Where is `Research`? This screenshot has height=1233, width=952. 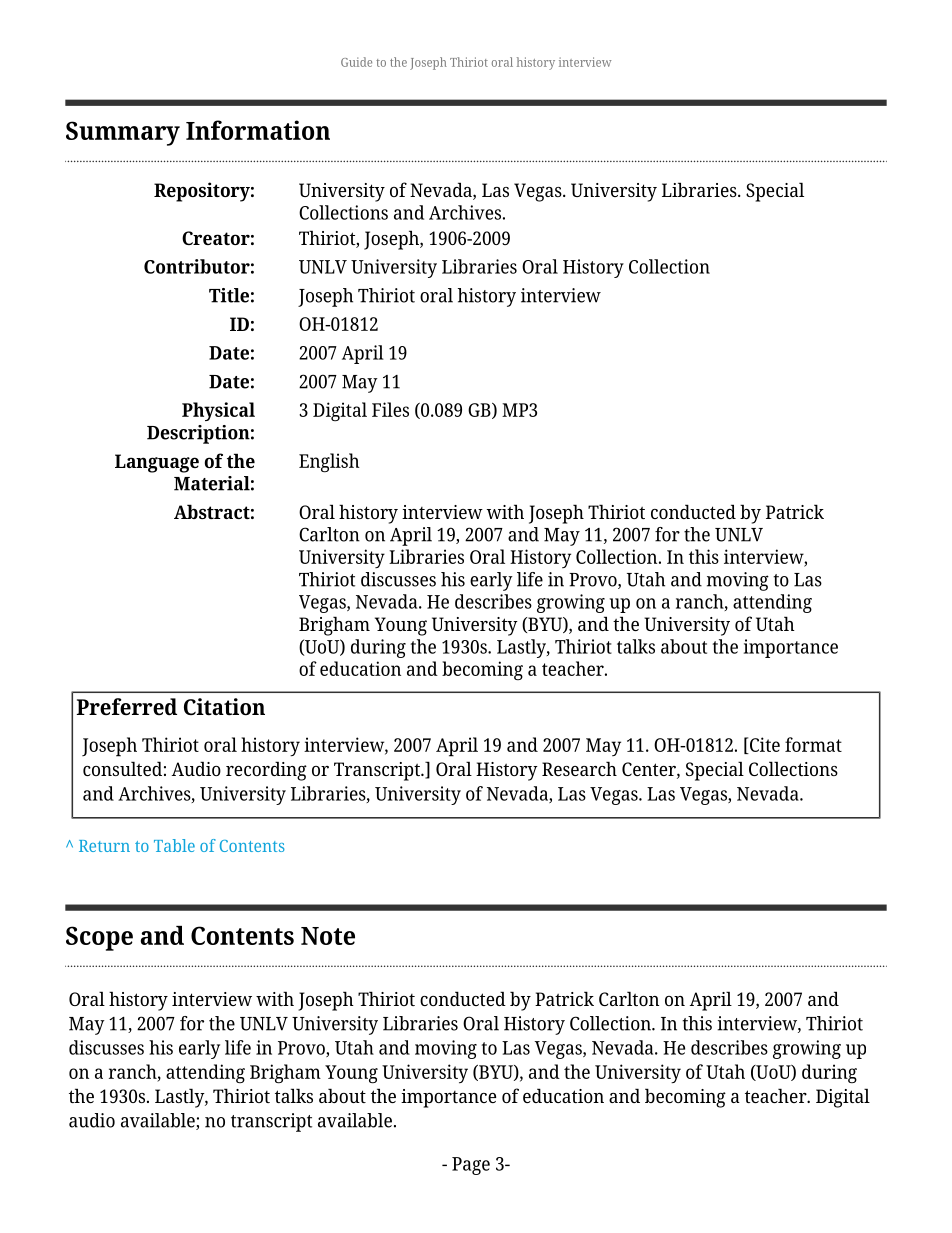
Research is located at coordinates (579, 768).
